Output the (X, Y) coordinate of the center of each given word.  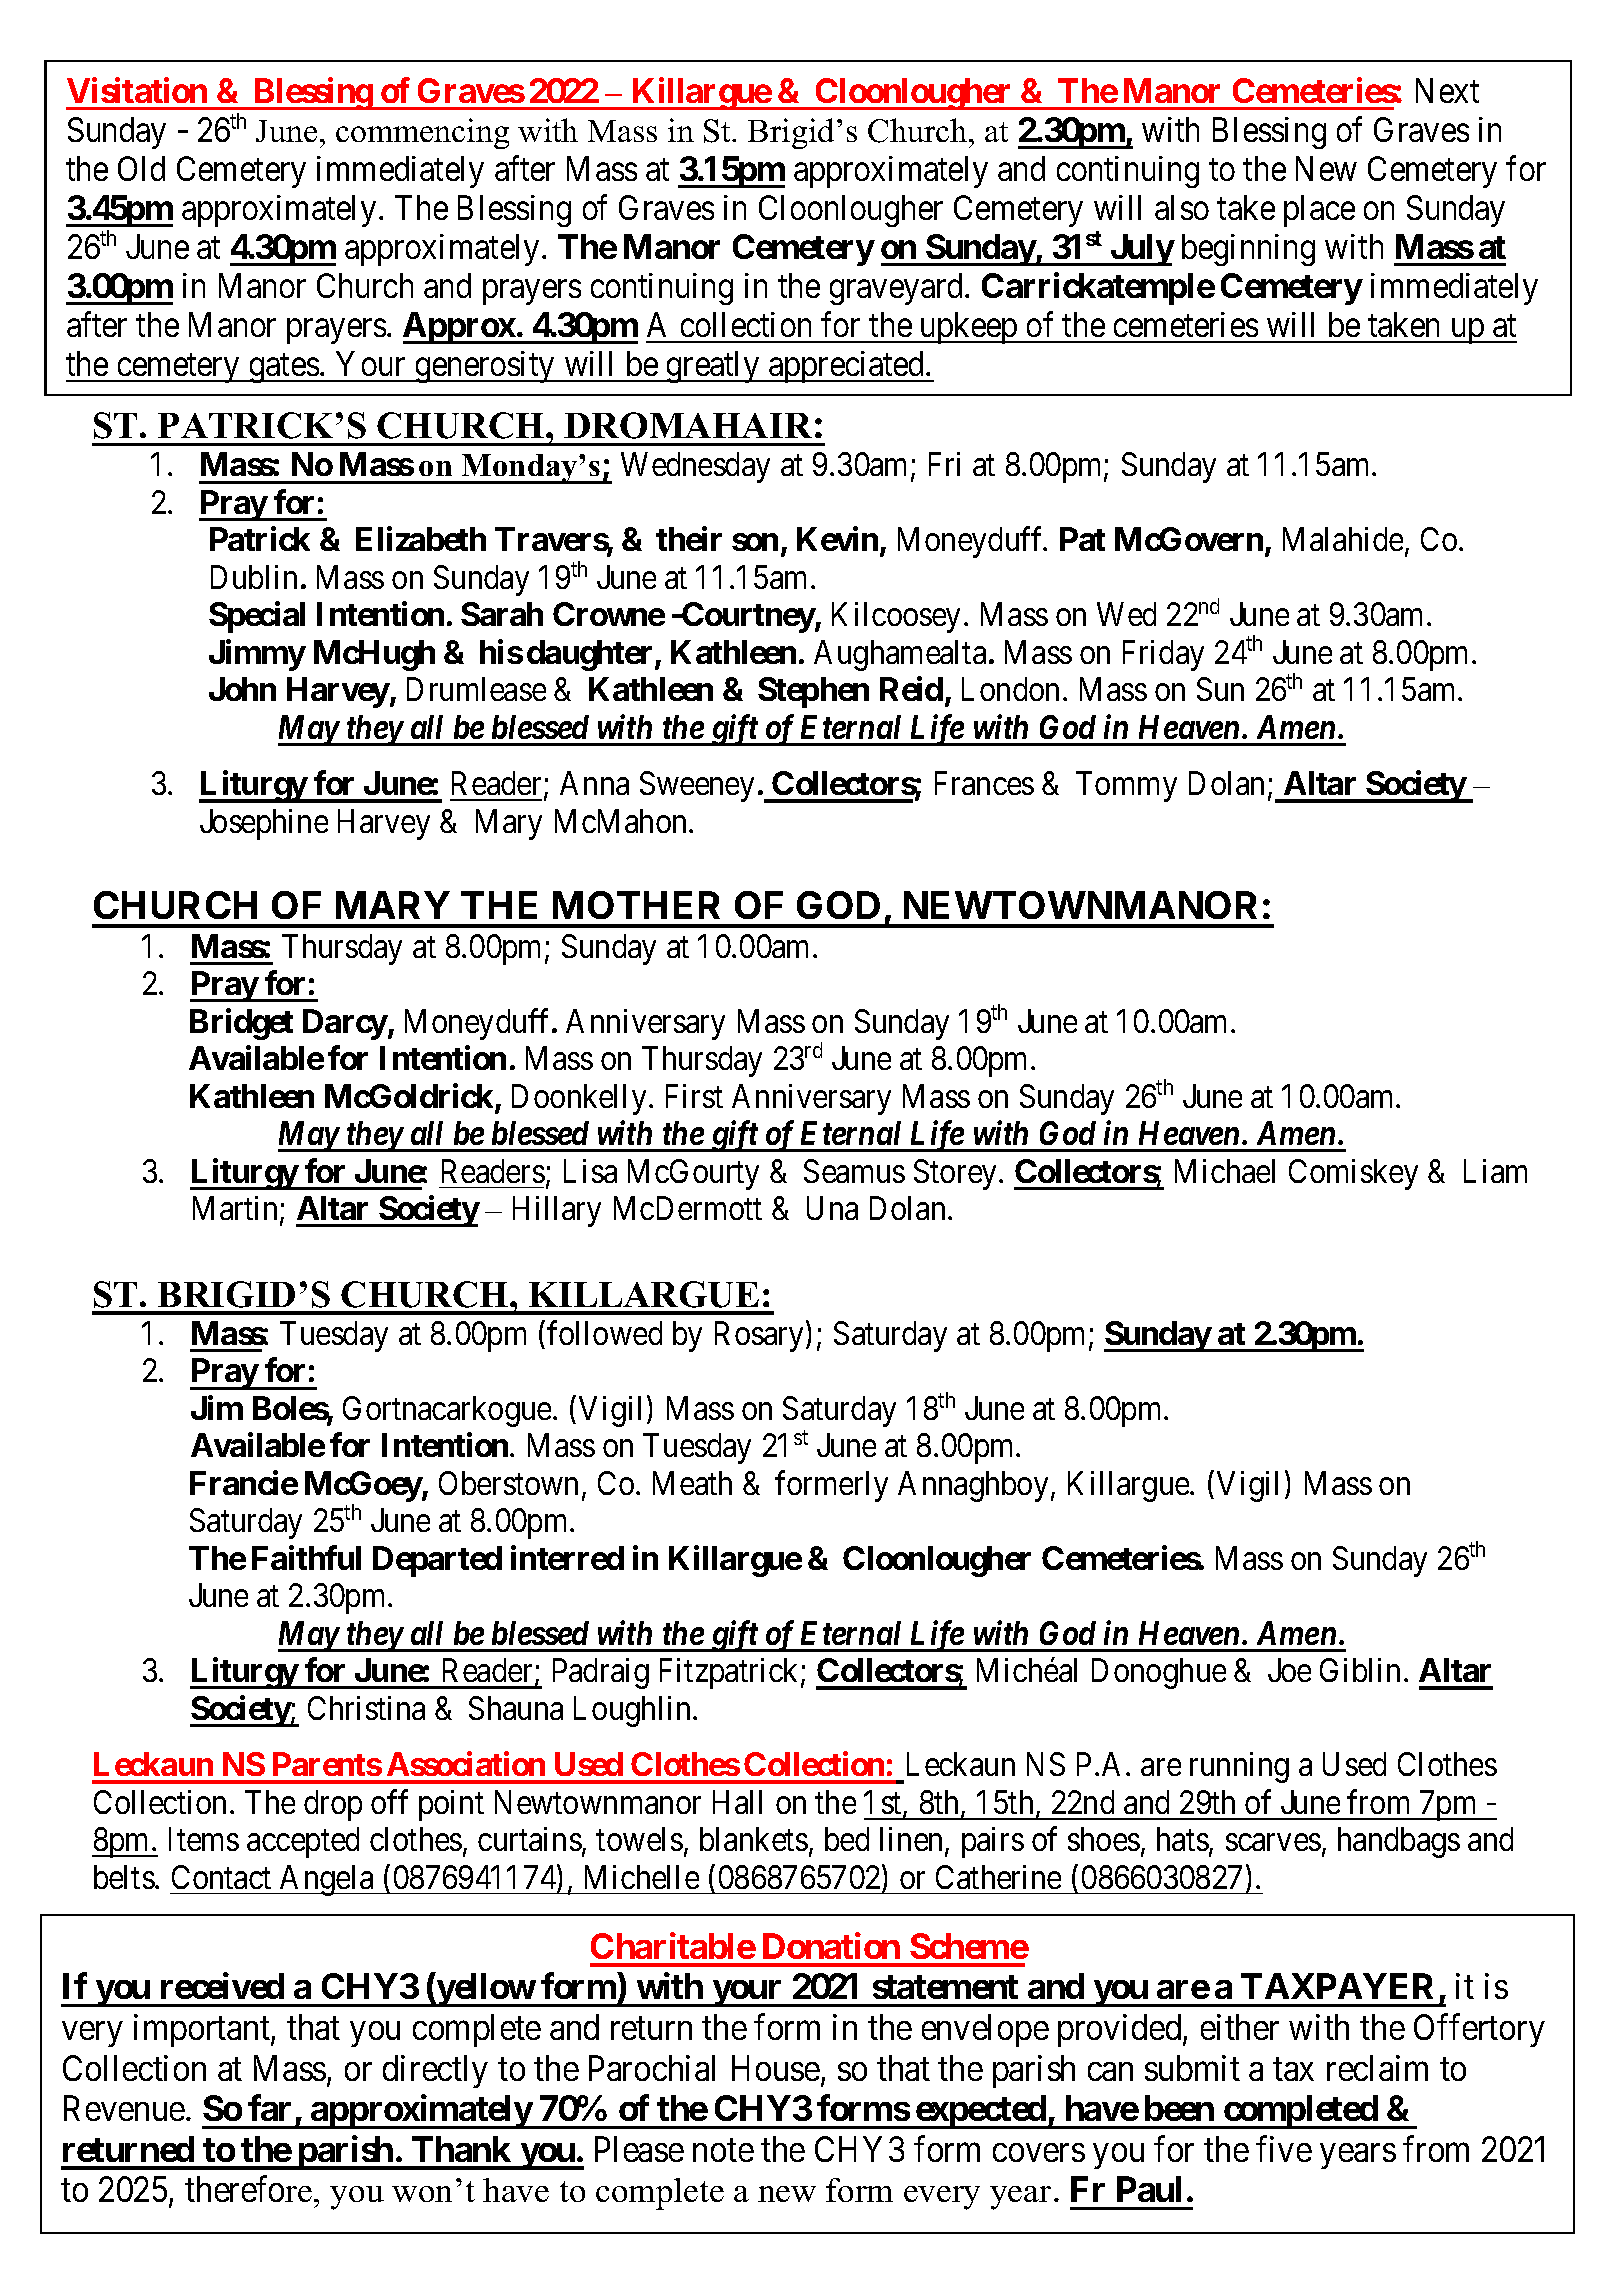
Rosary (759, 1336)
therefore (248, 2189)
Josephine (264, 824)
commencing (422, 133)
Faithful (306, 1557)
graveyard (898, 289)
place (1319, 211)
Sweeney (697, 786)
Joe (1289, 1670)
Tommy (1126, 787)
